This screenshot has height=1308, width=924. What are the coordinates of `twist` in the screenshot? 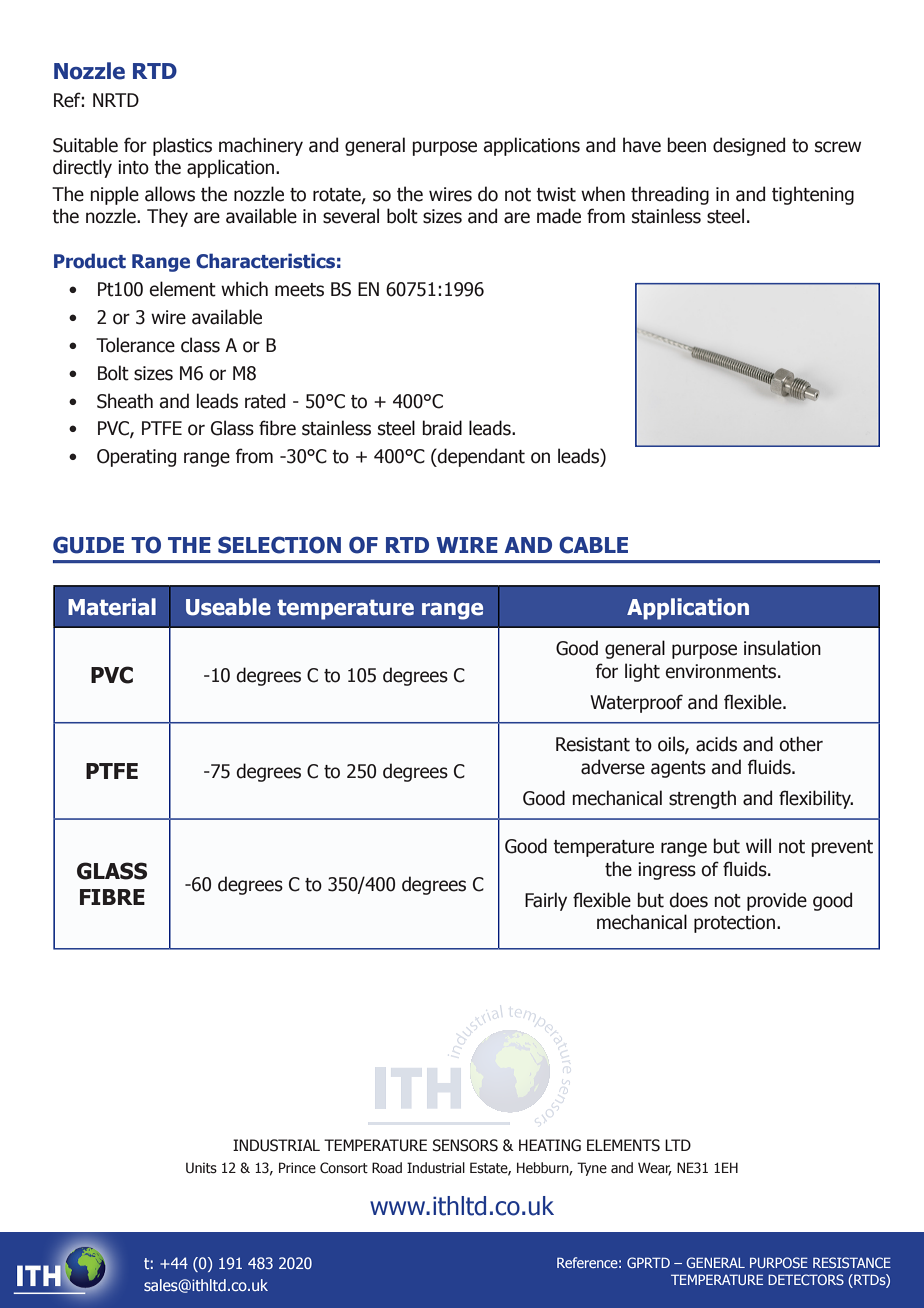 It's located at (556, 194).
